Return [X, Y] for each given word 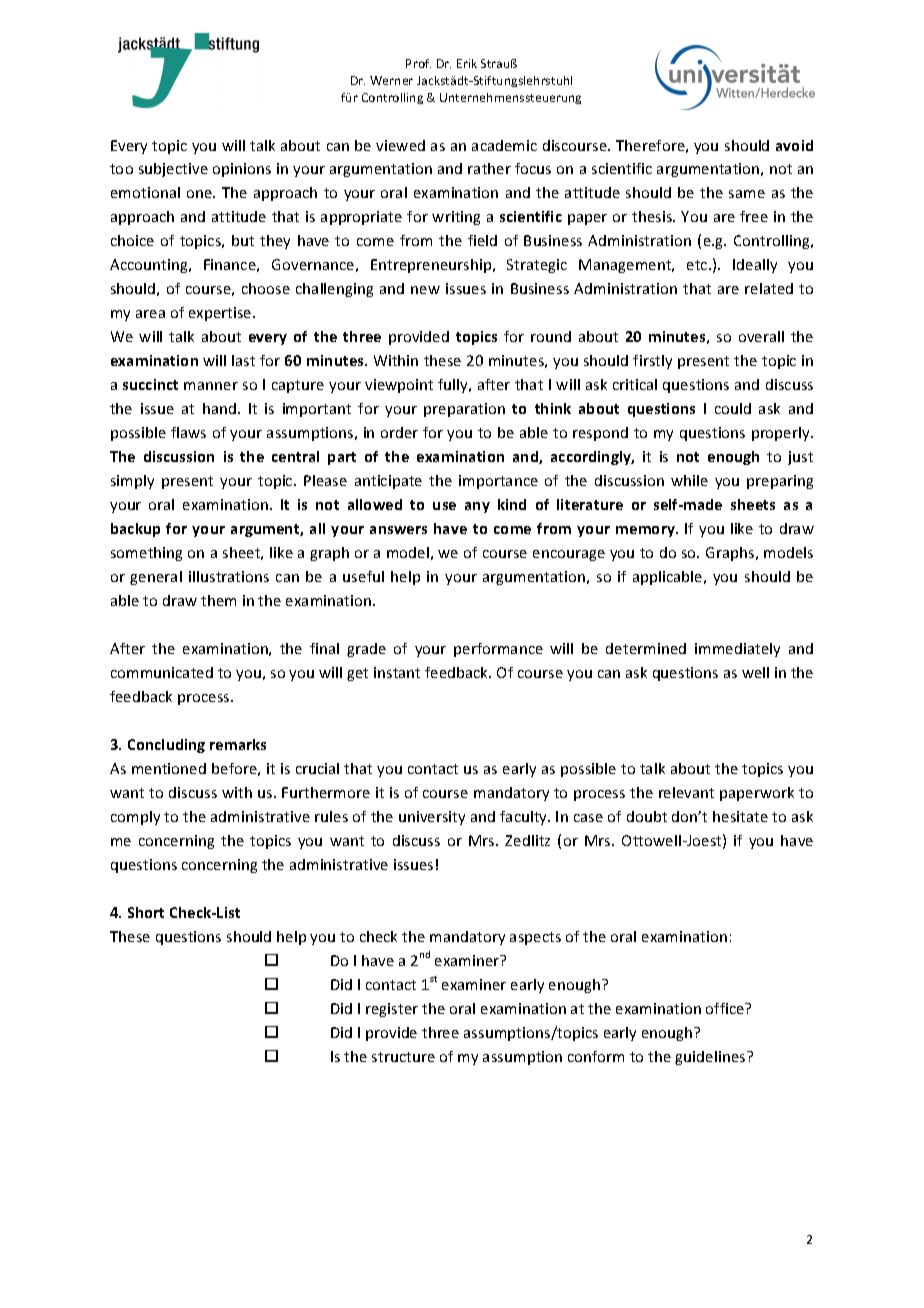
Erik [467, 63]
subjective [173, 170]
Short [146, 912]
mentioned [169, 768]
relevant [686, 792]
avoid [794, 145]
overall [761, 336]
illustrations [229, 576]
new [425, 290]
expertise [221, 314]
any [477, 507]
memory [646, 531]
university [432, 818]
